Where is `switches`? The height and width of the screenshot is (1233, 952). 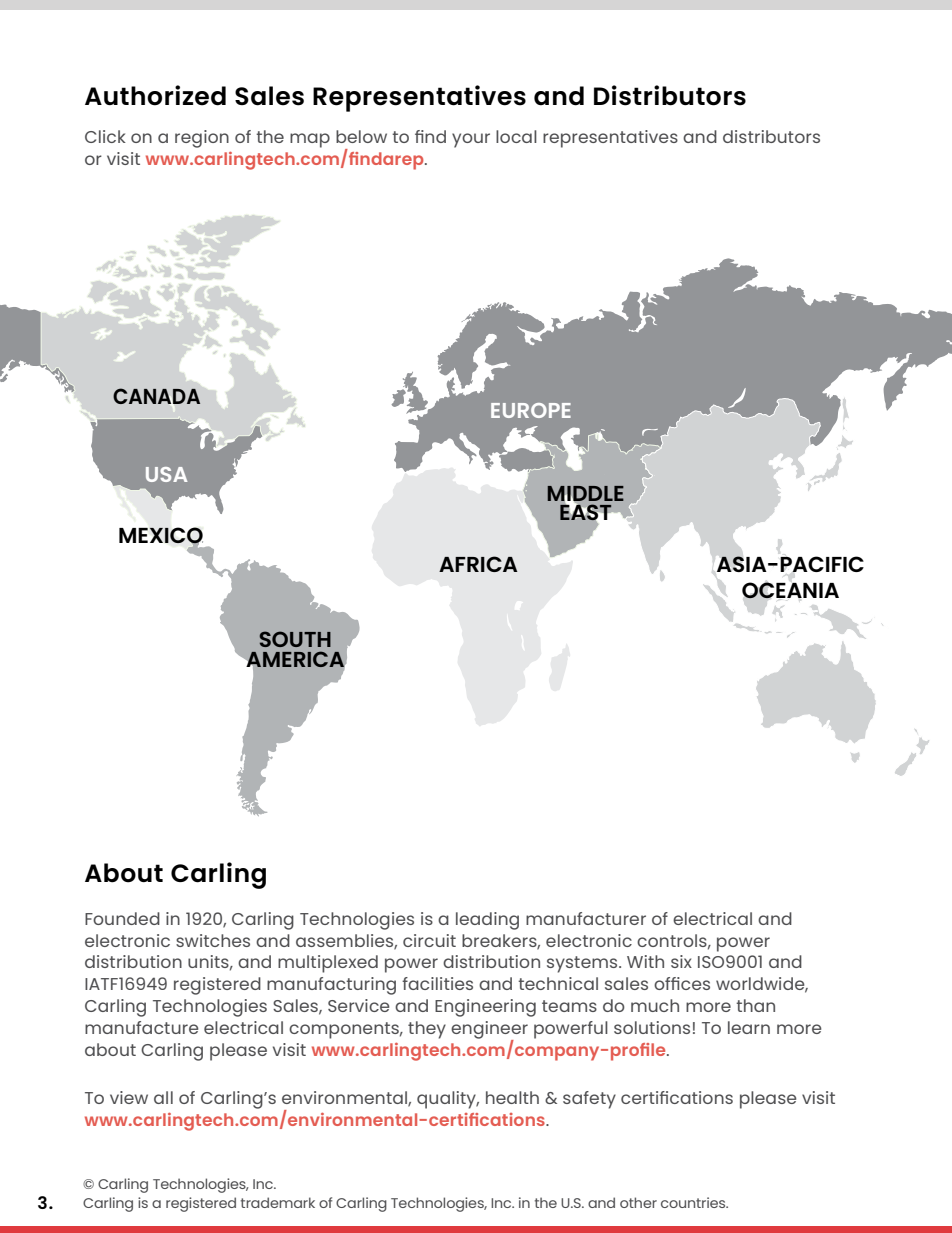 switches is located at coordinates (213, 940).
